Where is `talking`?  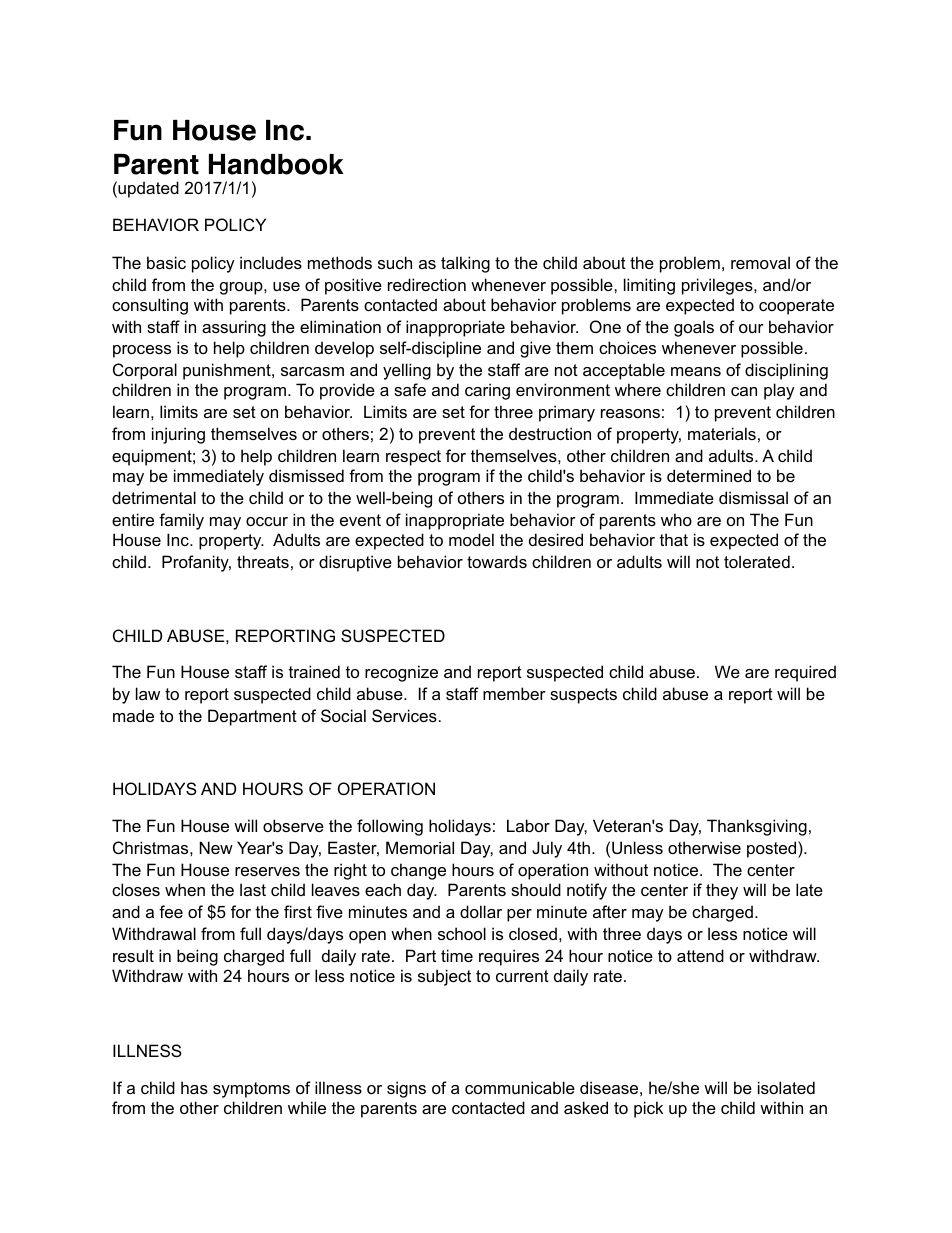 talking is located at coordinates (465, 264).
